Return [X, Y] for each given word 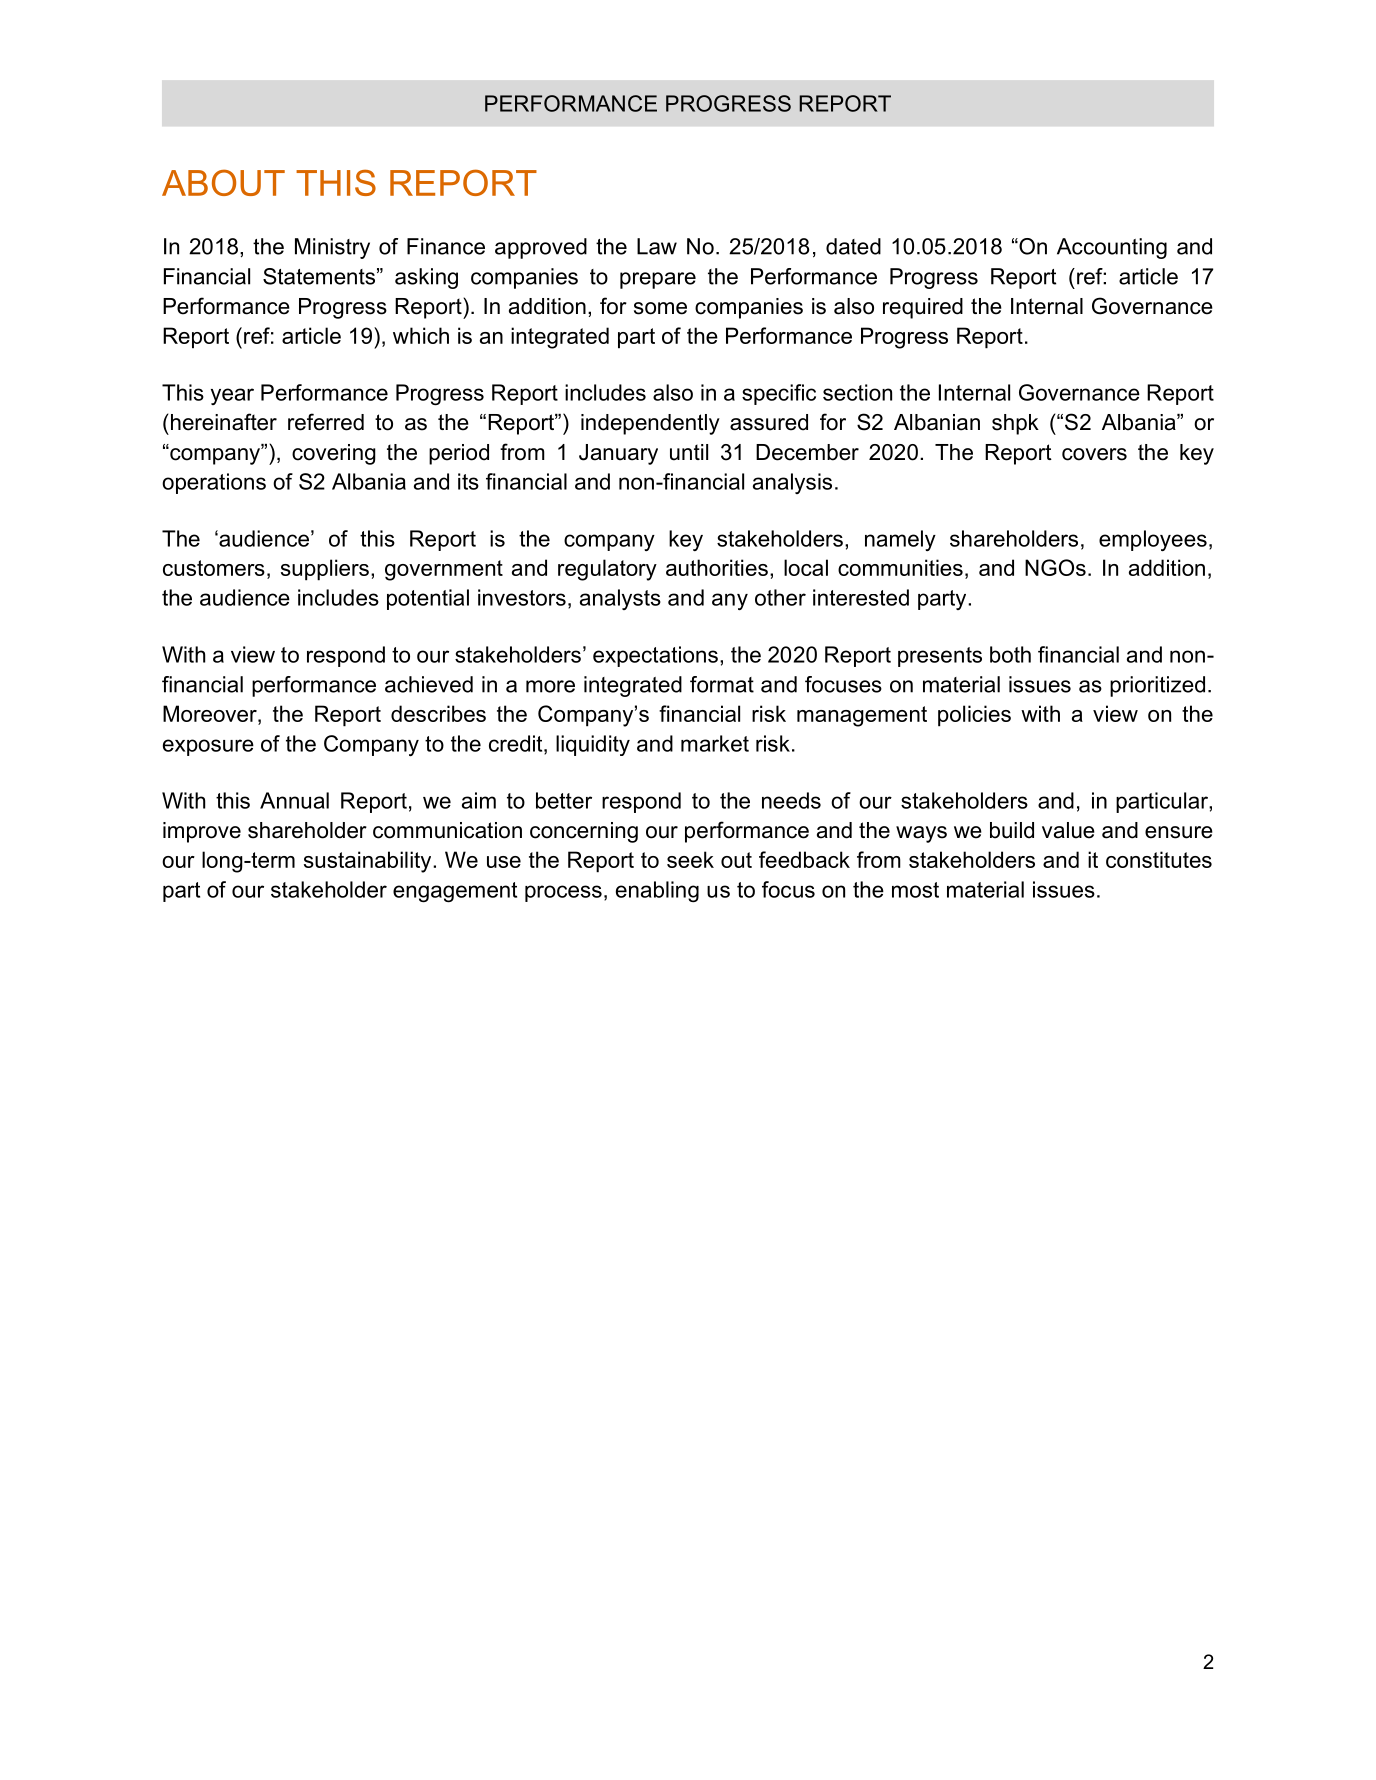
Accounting [1112, 248]
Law [657, 246]
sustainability [369, 862]
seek [690, 859]
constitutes [1159, 859]
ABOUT [223, 182]
